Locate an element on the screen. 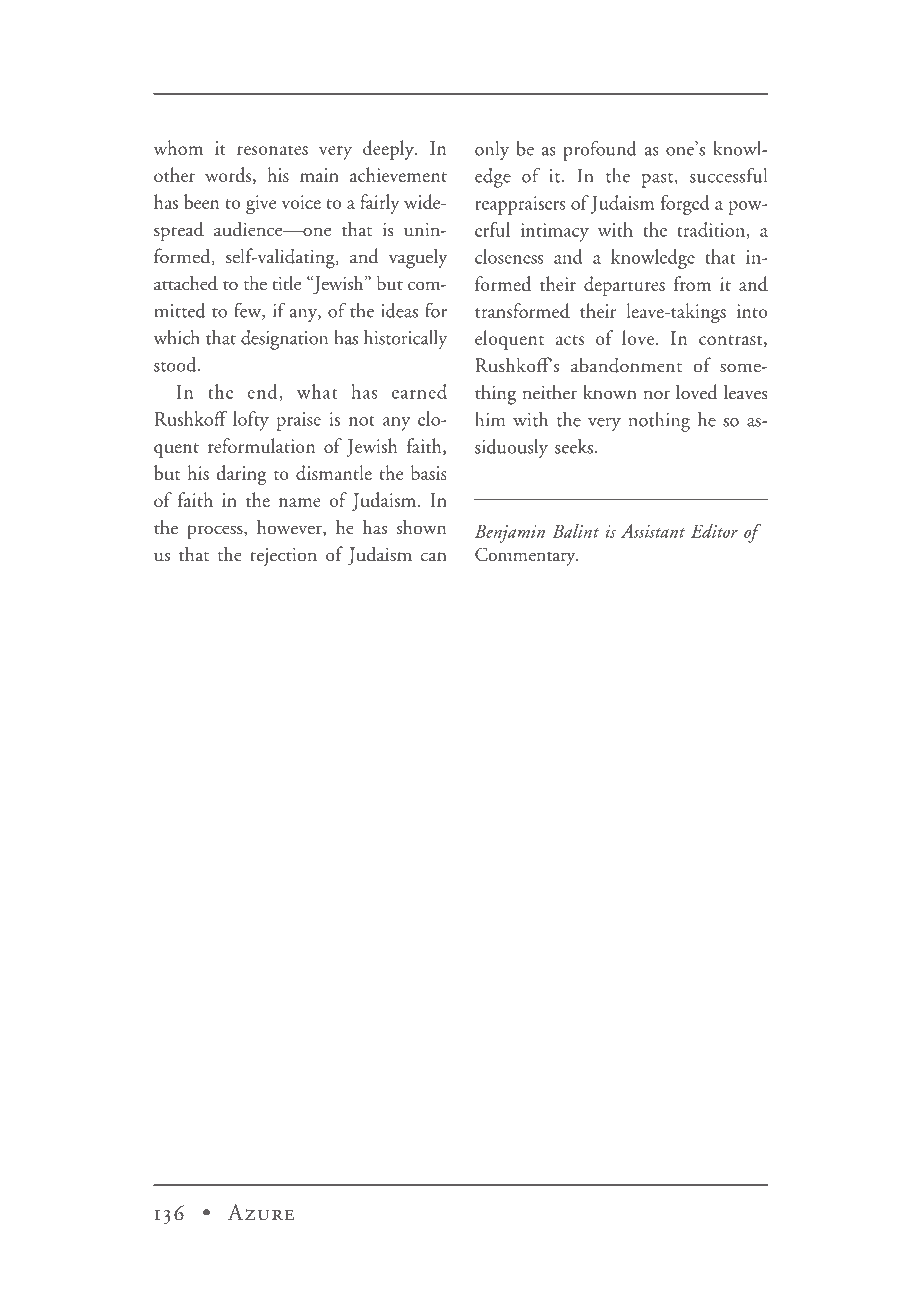  him is located at coordinates (490, 419).
